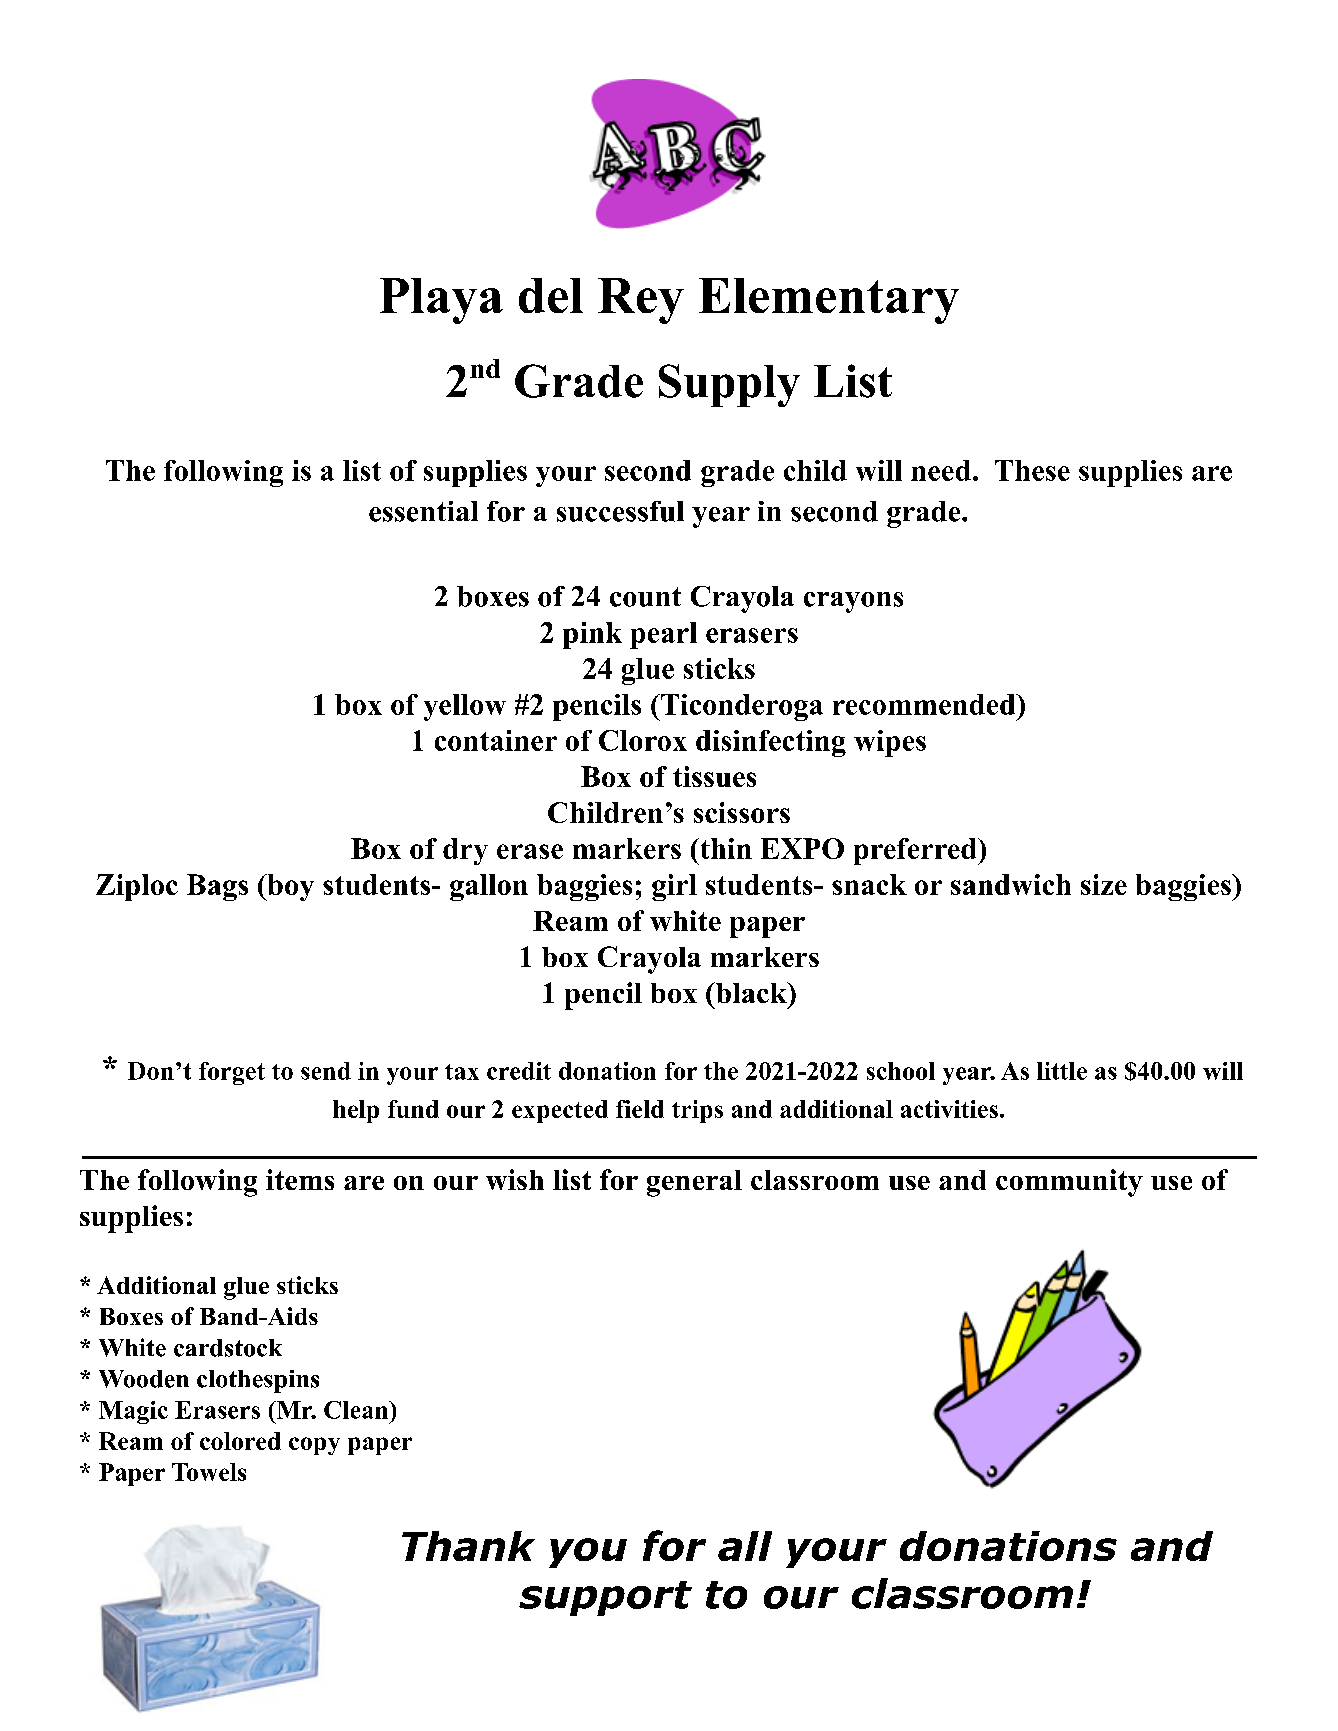 The height and width of the image is (1731, 1338). Describe the element at coordinates (641, 301) in the image. I see `Rey` at that location.
